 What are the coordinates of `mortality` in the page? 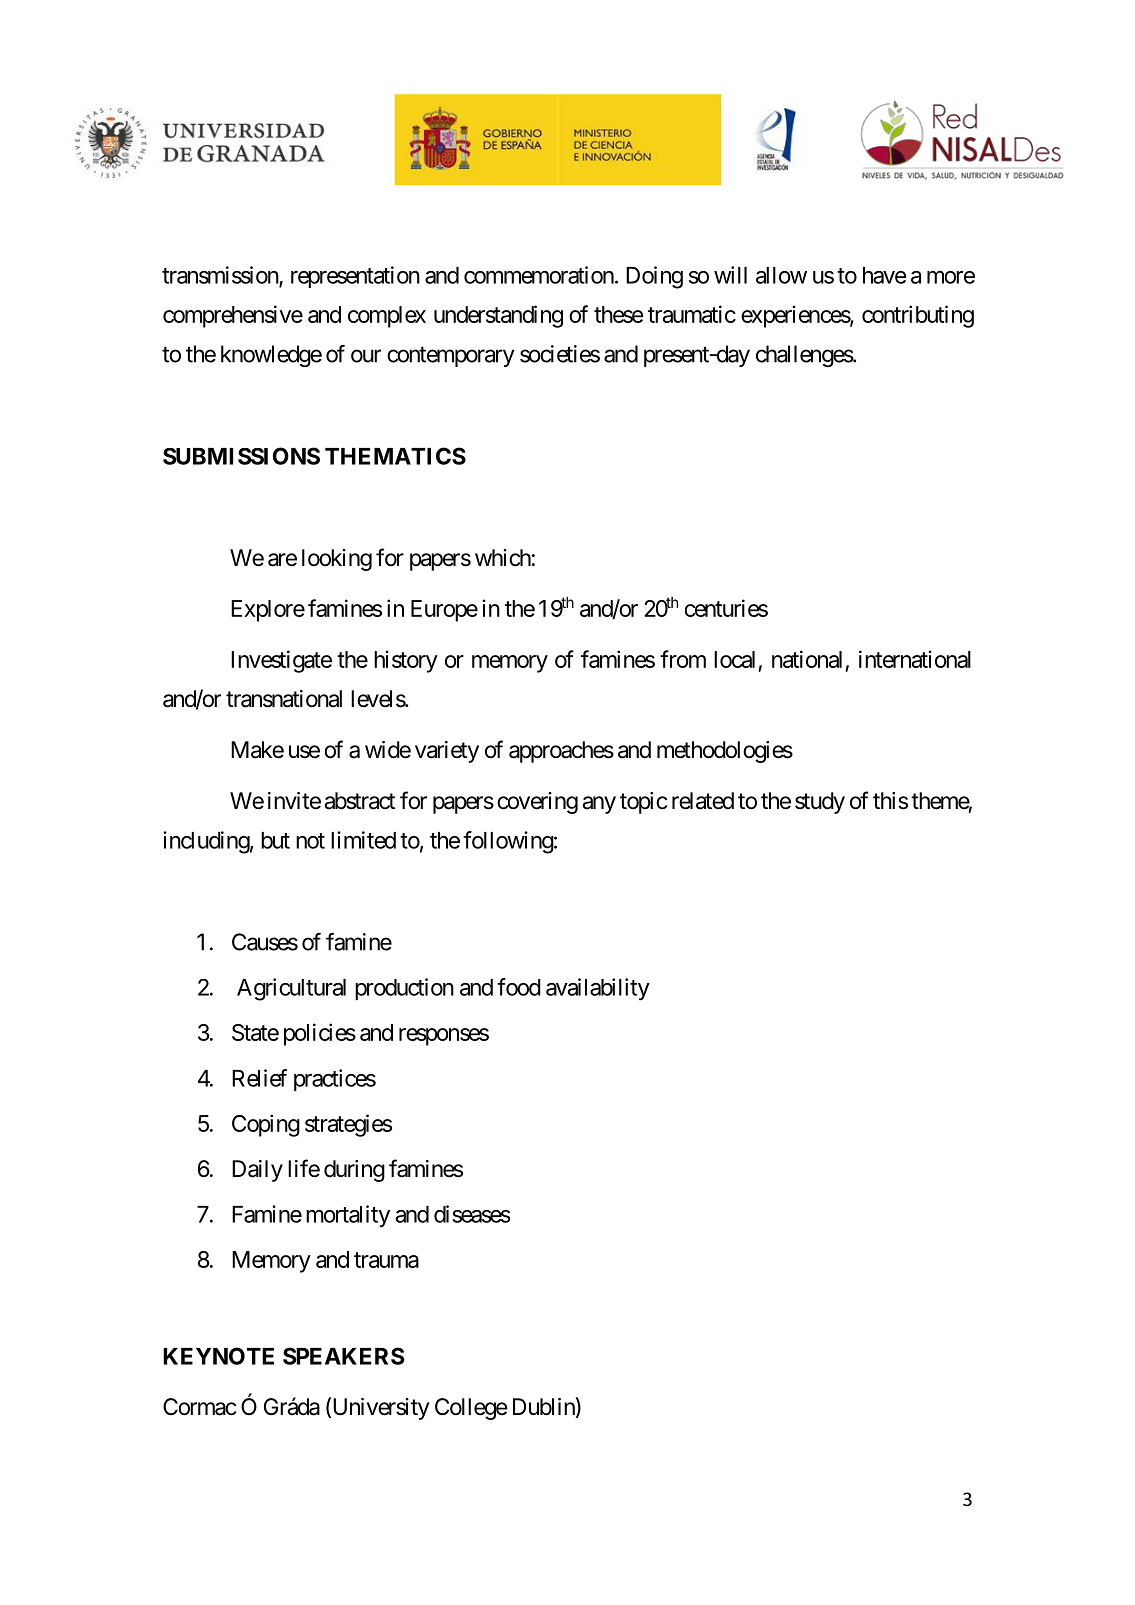 It's located at (348, 1216).
